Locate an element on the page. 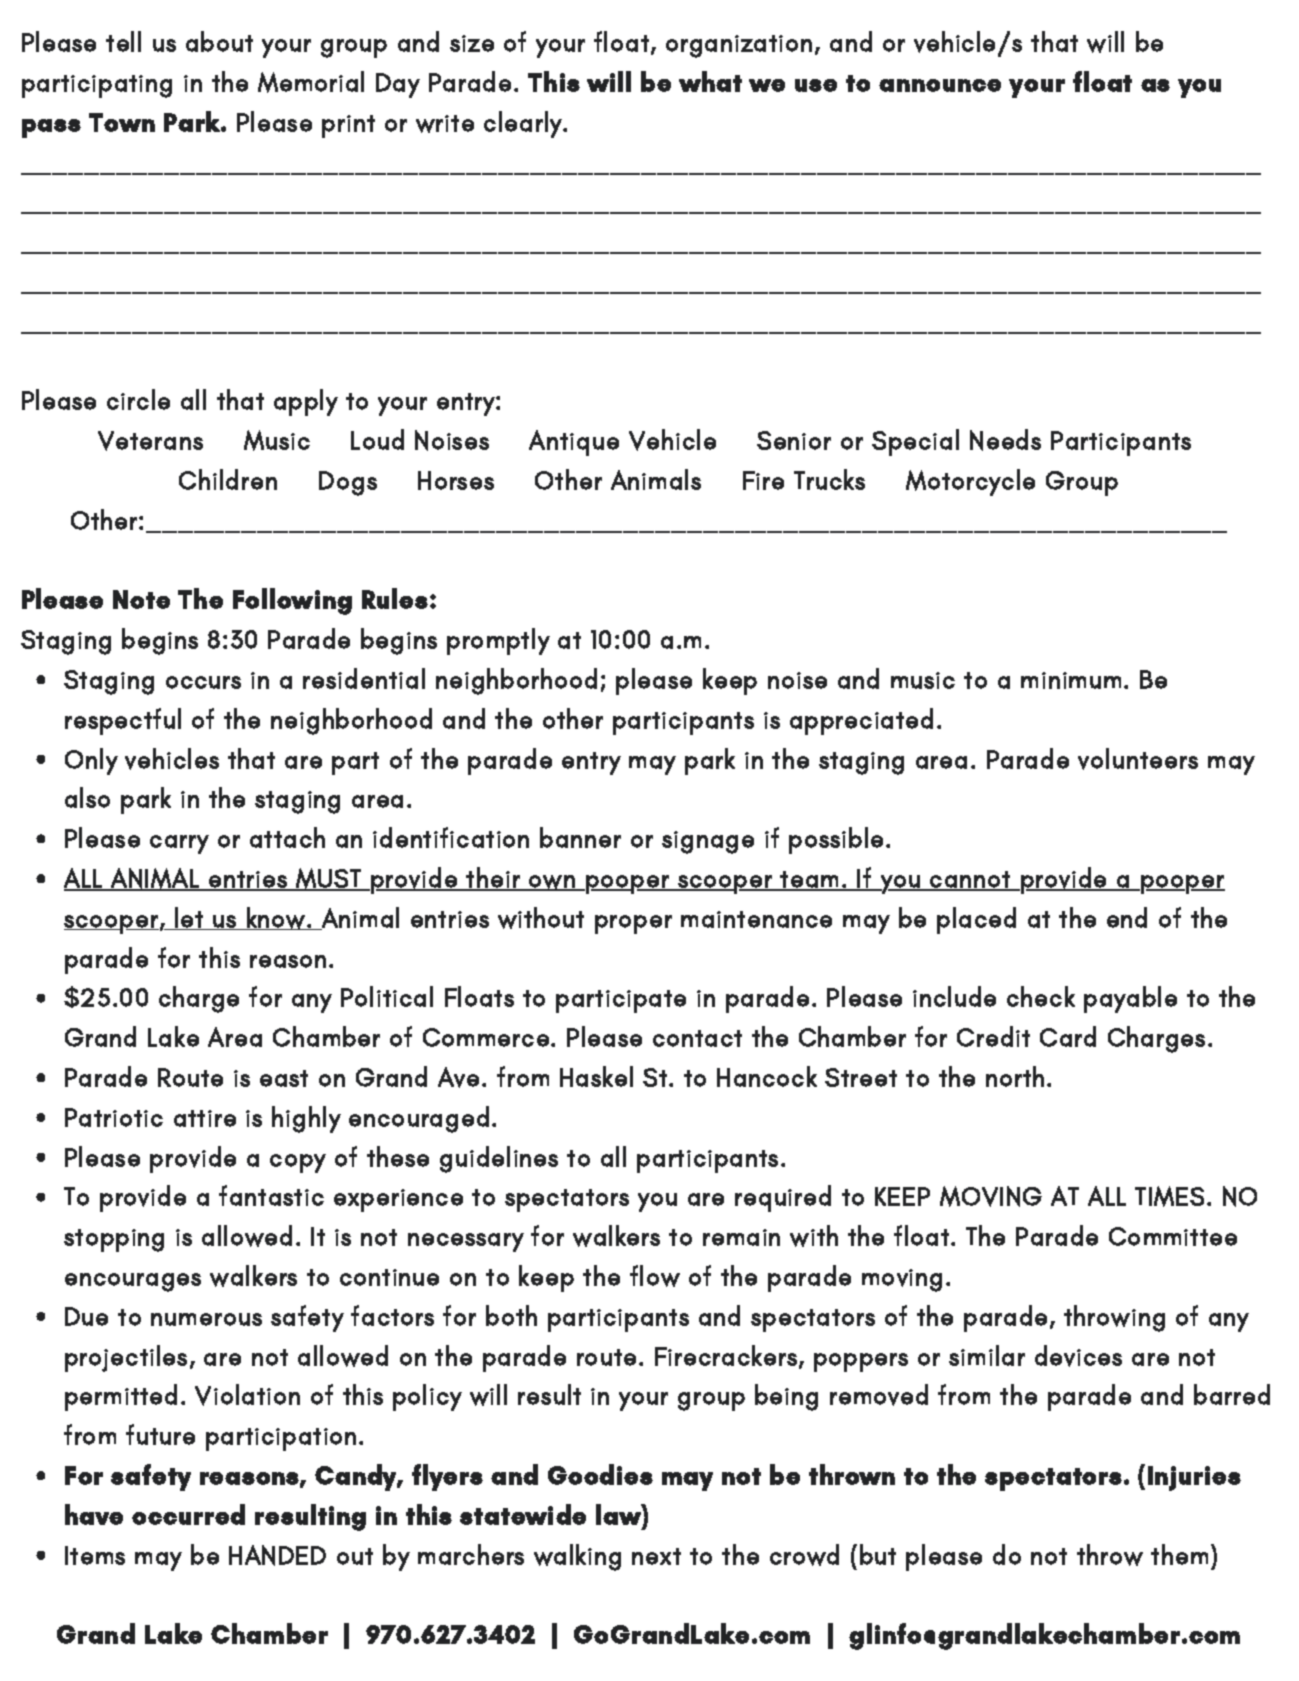  let is located at coordinates (190, 918).
